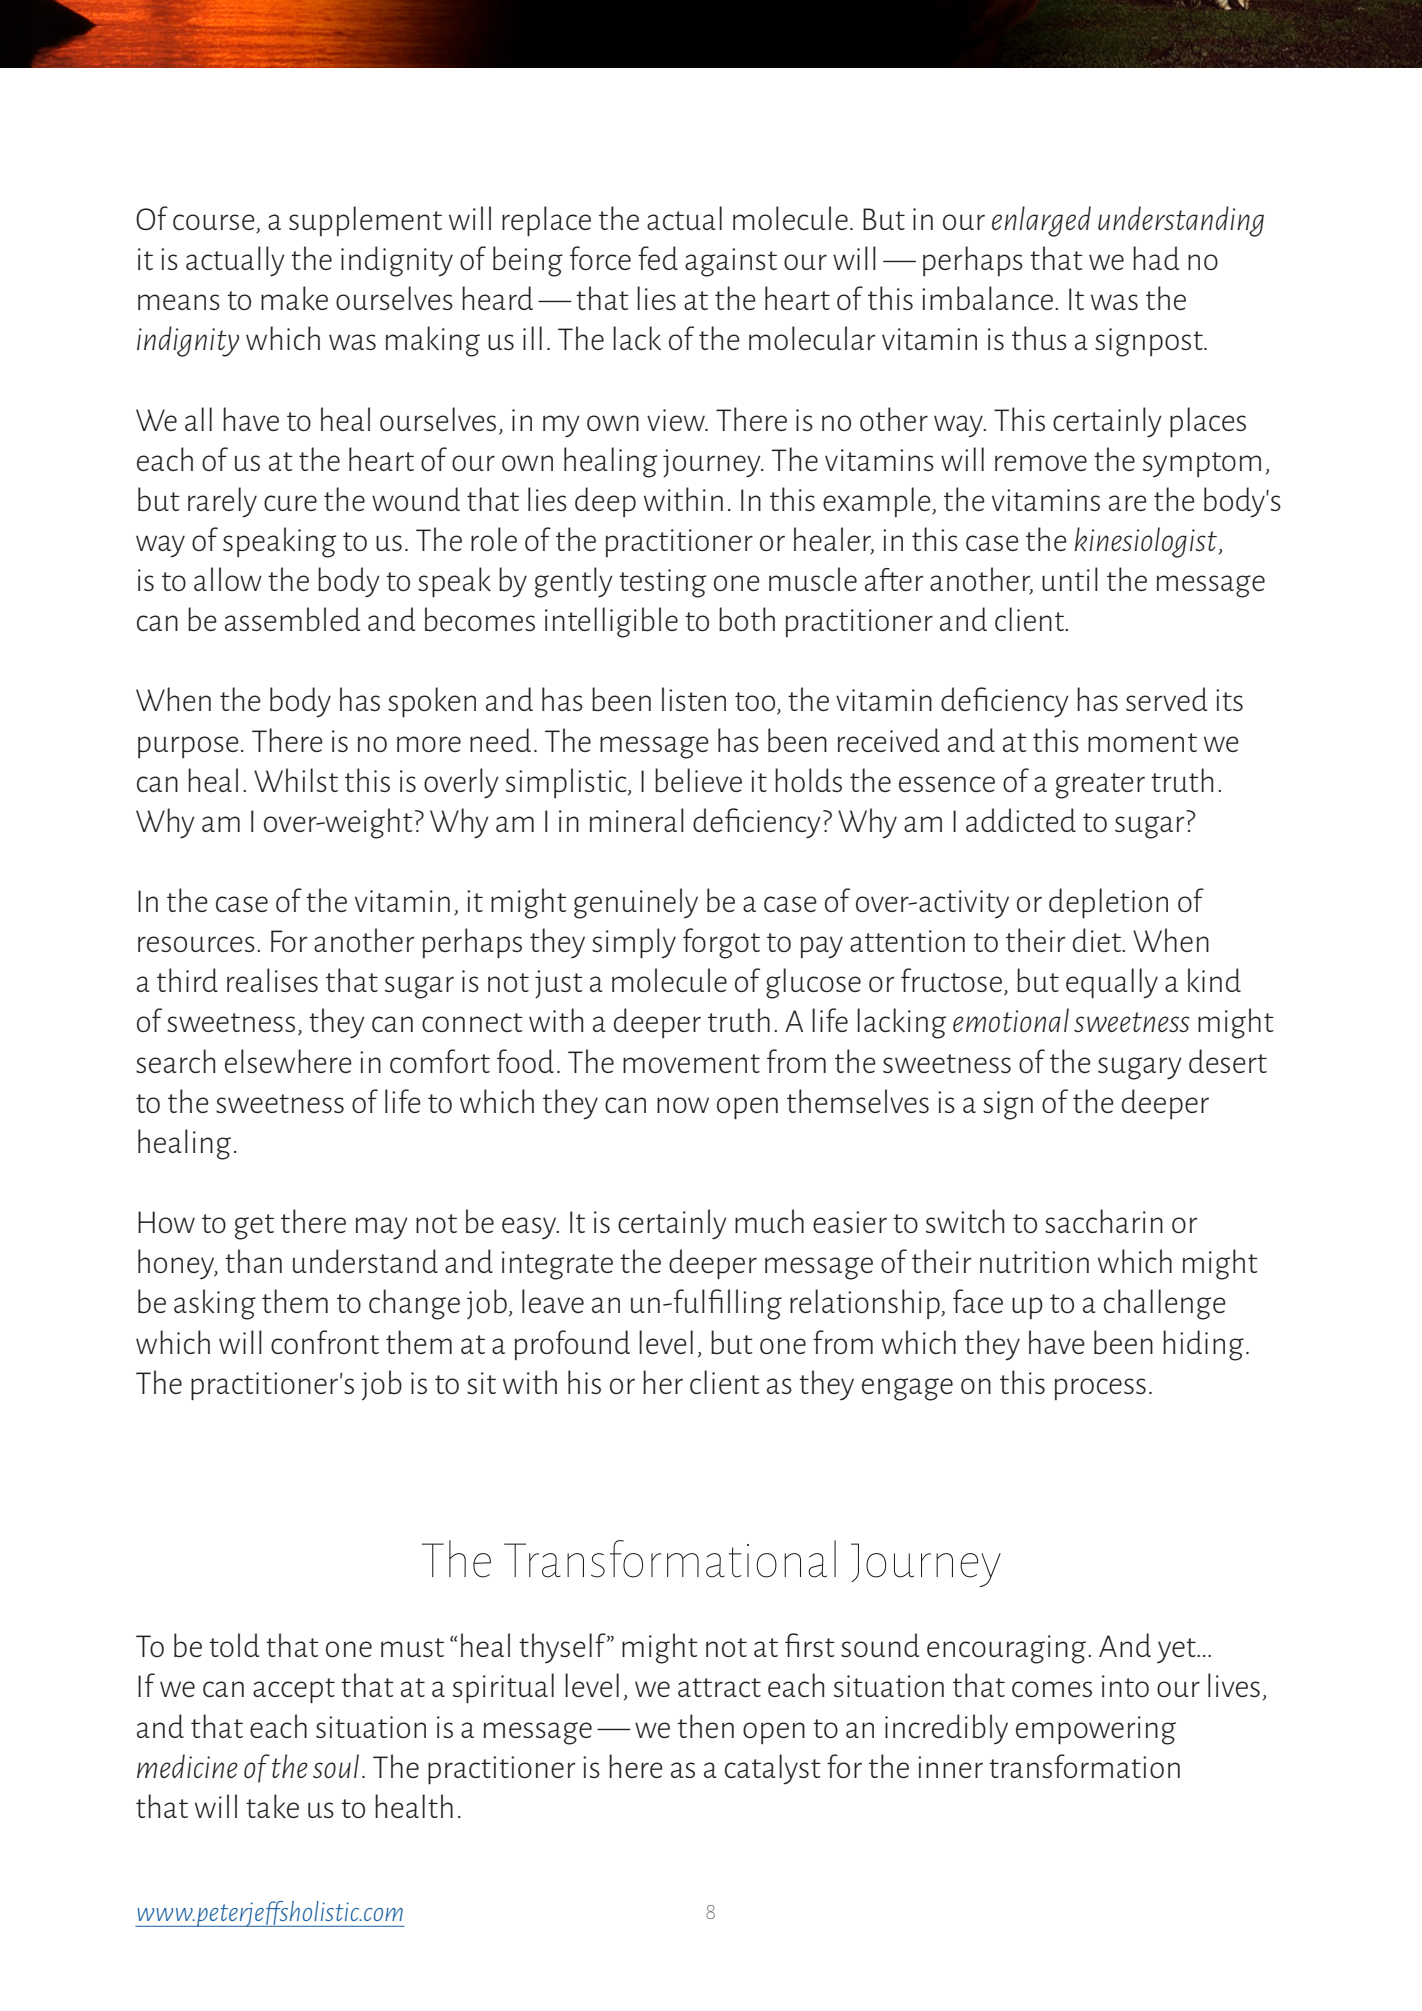 The height and width of the screenshot is (2011, 1422). What do you see at coordinates (336, 1766) in the screenshot?
I see `soul` at bounding box center [336, 1766].
